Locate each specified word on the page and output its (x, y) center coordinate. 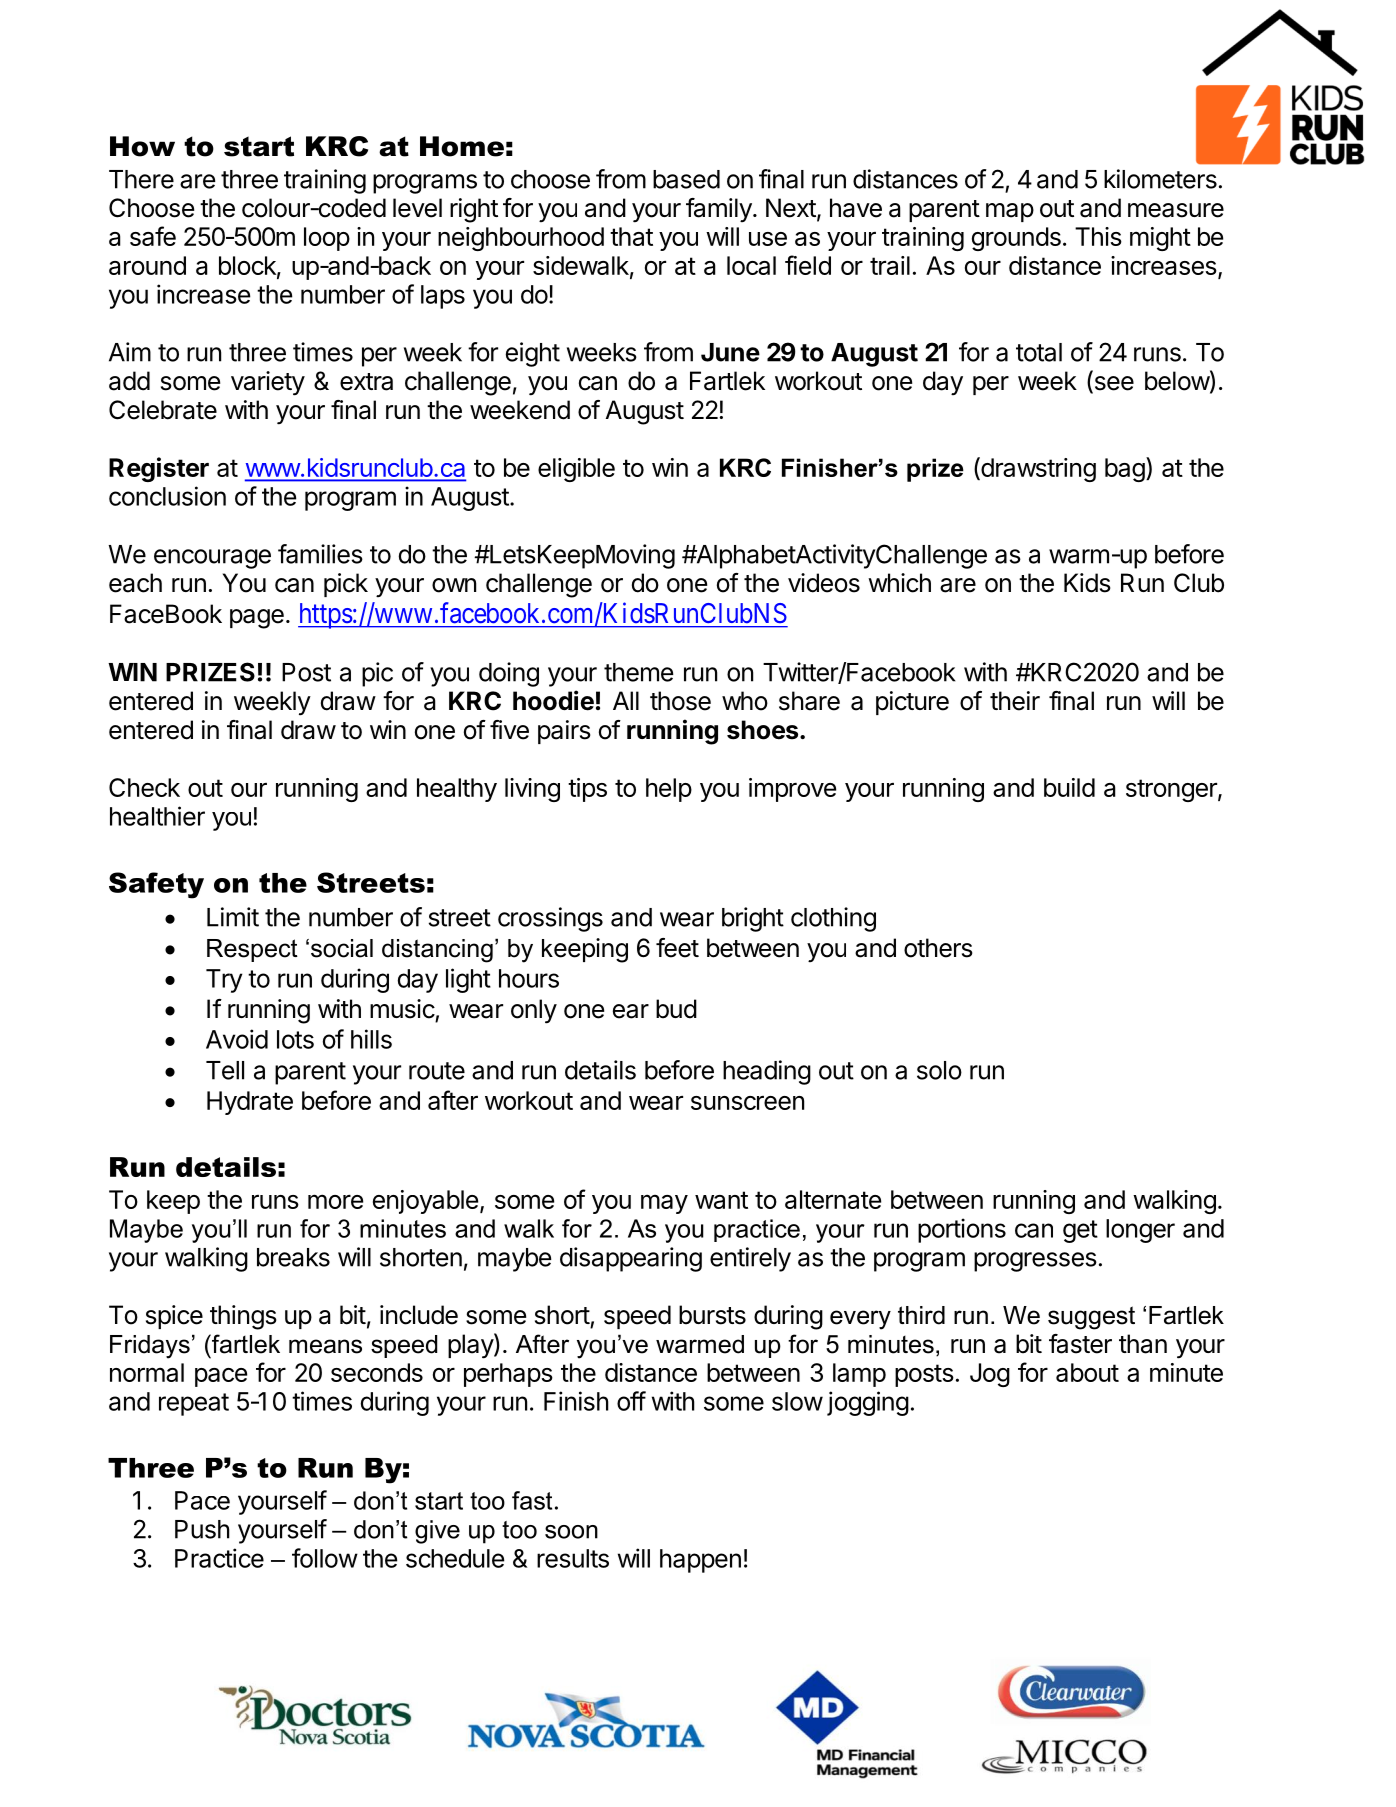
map (1010, 212)
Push (202, 1529)
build (1069, 787)
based (686, 179)
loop (327, 239)
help (669, 790)
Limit (233, 917)
